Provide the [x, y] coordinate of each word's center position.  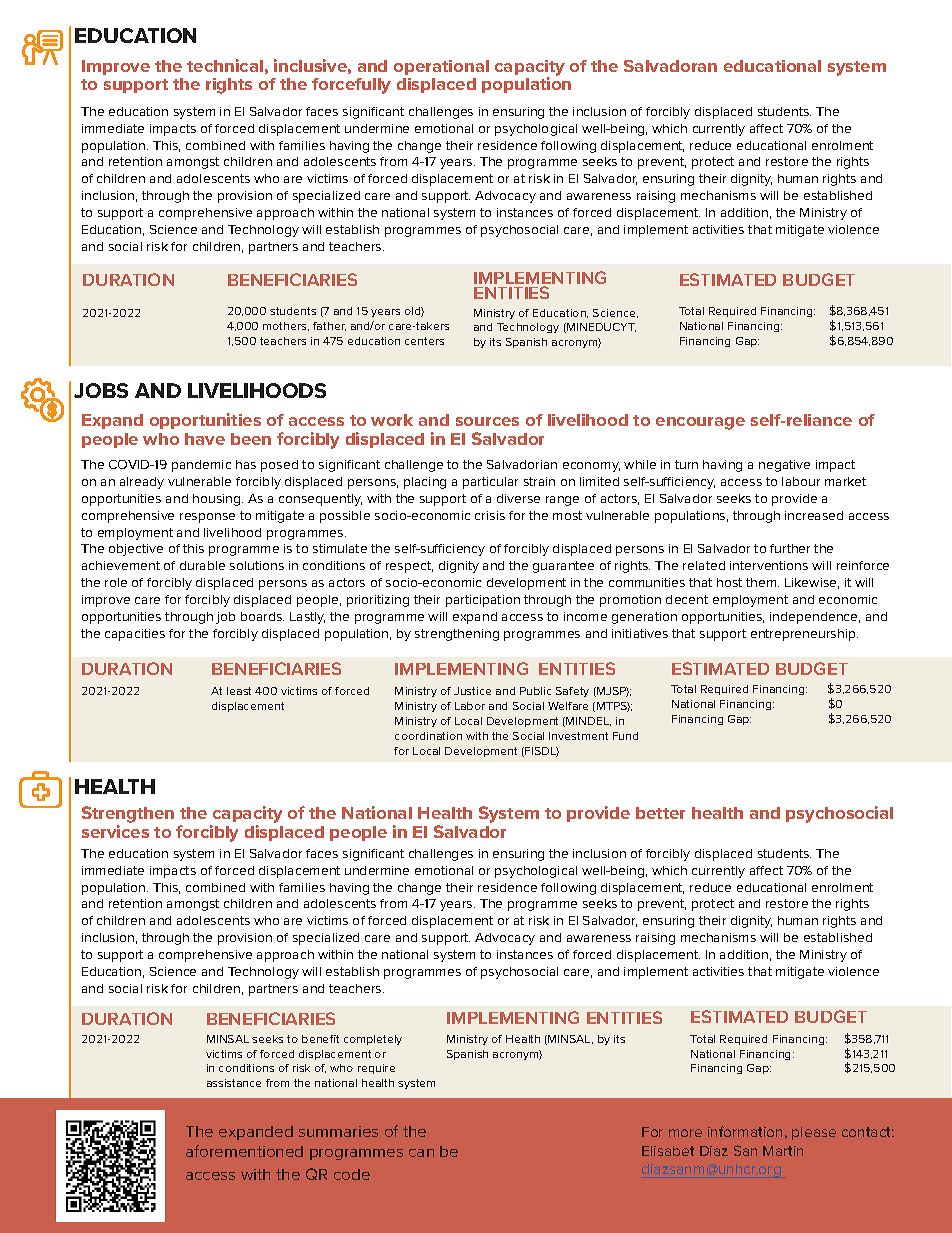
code [352, 1174]
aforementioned [244, 1151]
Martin [783, 1151]
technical [225, 65]
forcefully [351, 86]
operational [441, 67]
